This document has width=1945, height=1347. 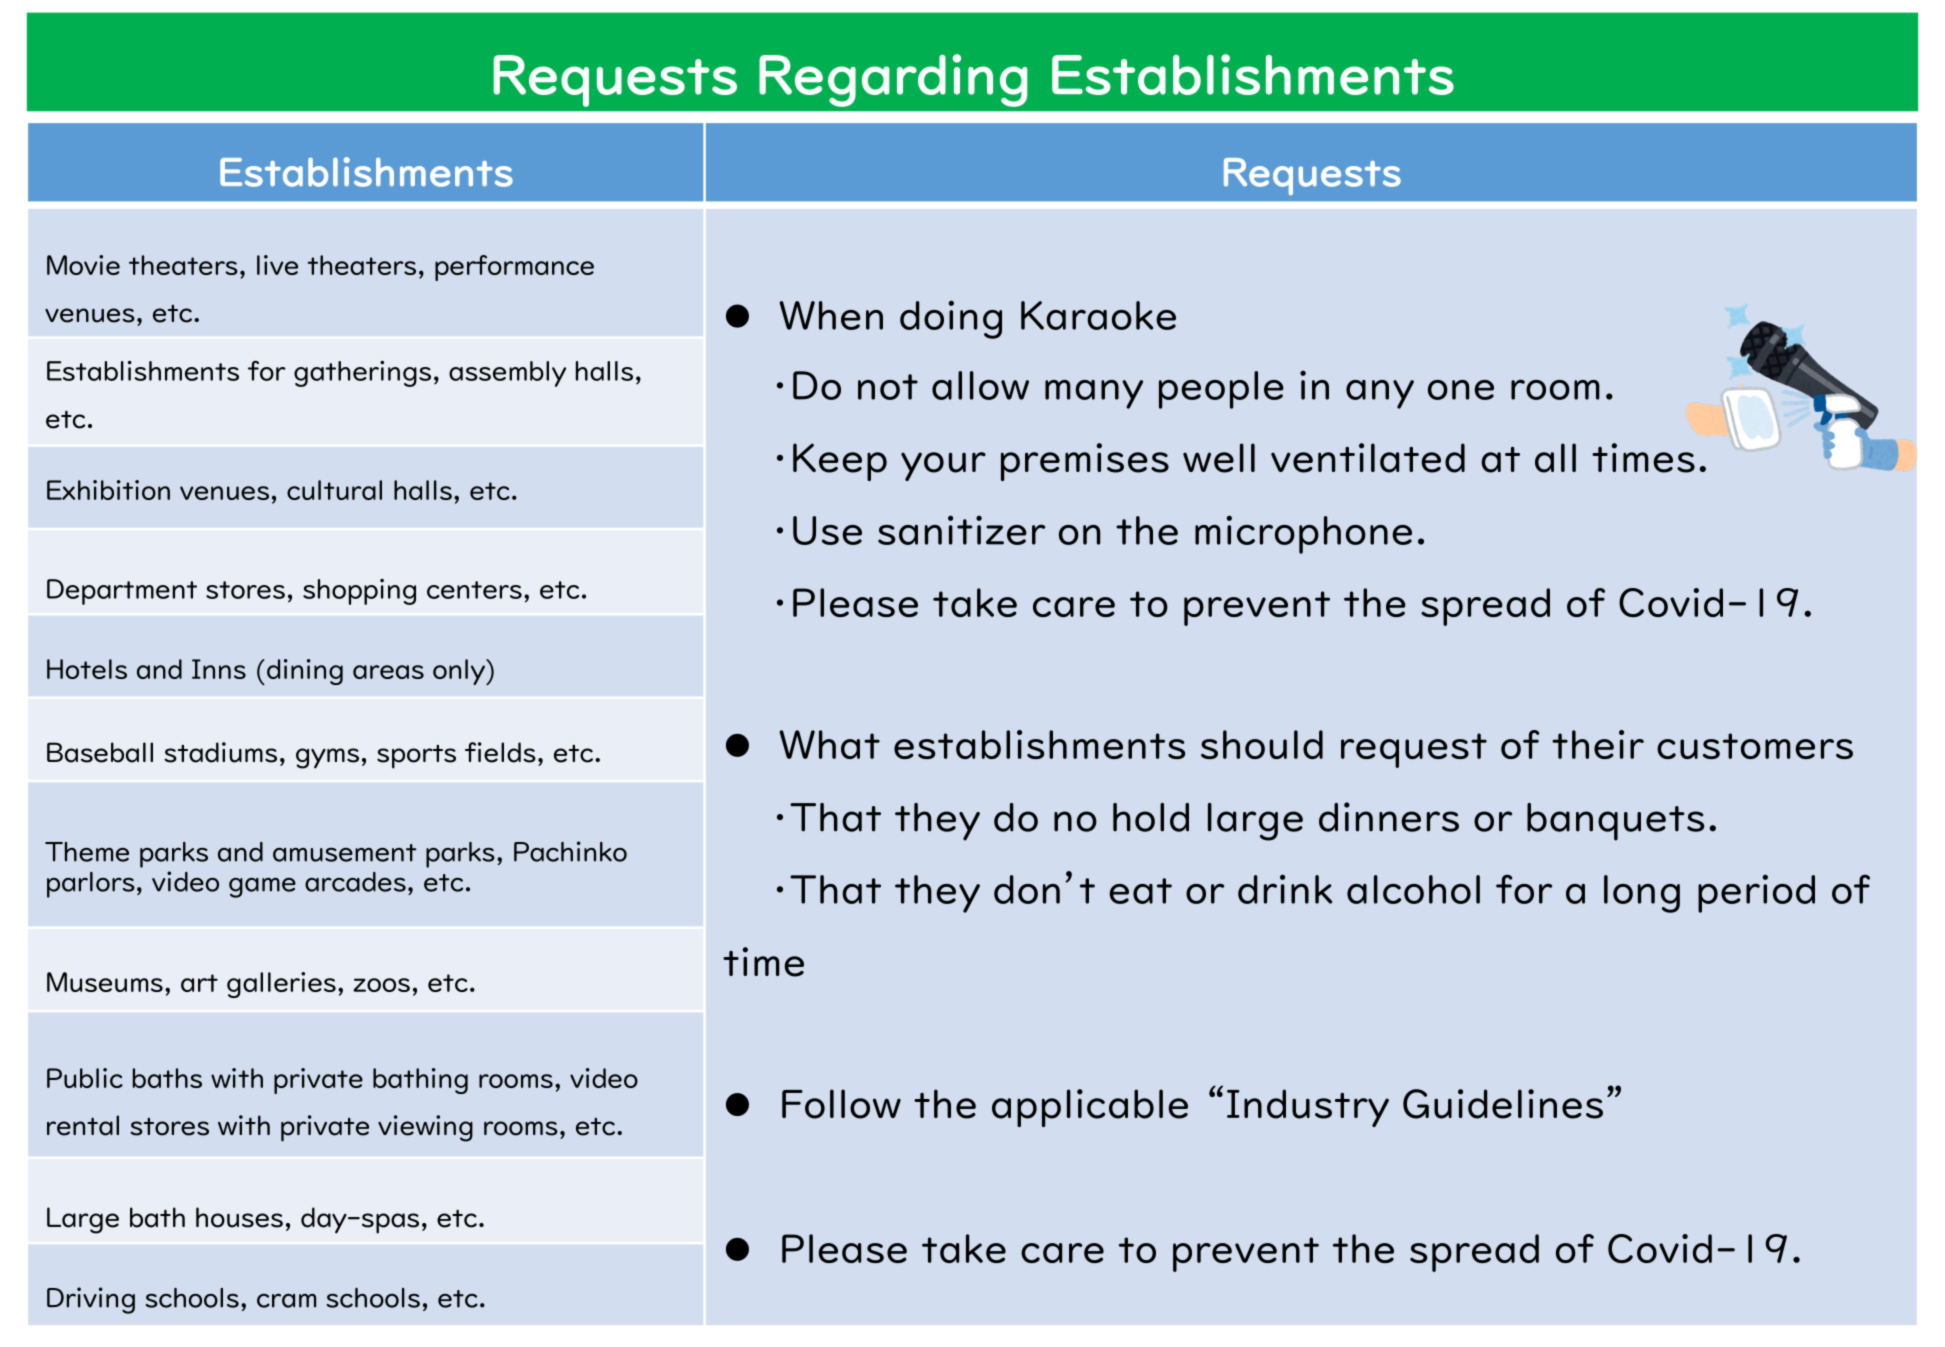 What do you see at coordinates (277, 265) in the document?
I see `live` at bounding box center [277, 265].
